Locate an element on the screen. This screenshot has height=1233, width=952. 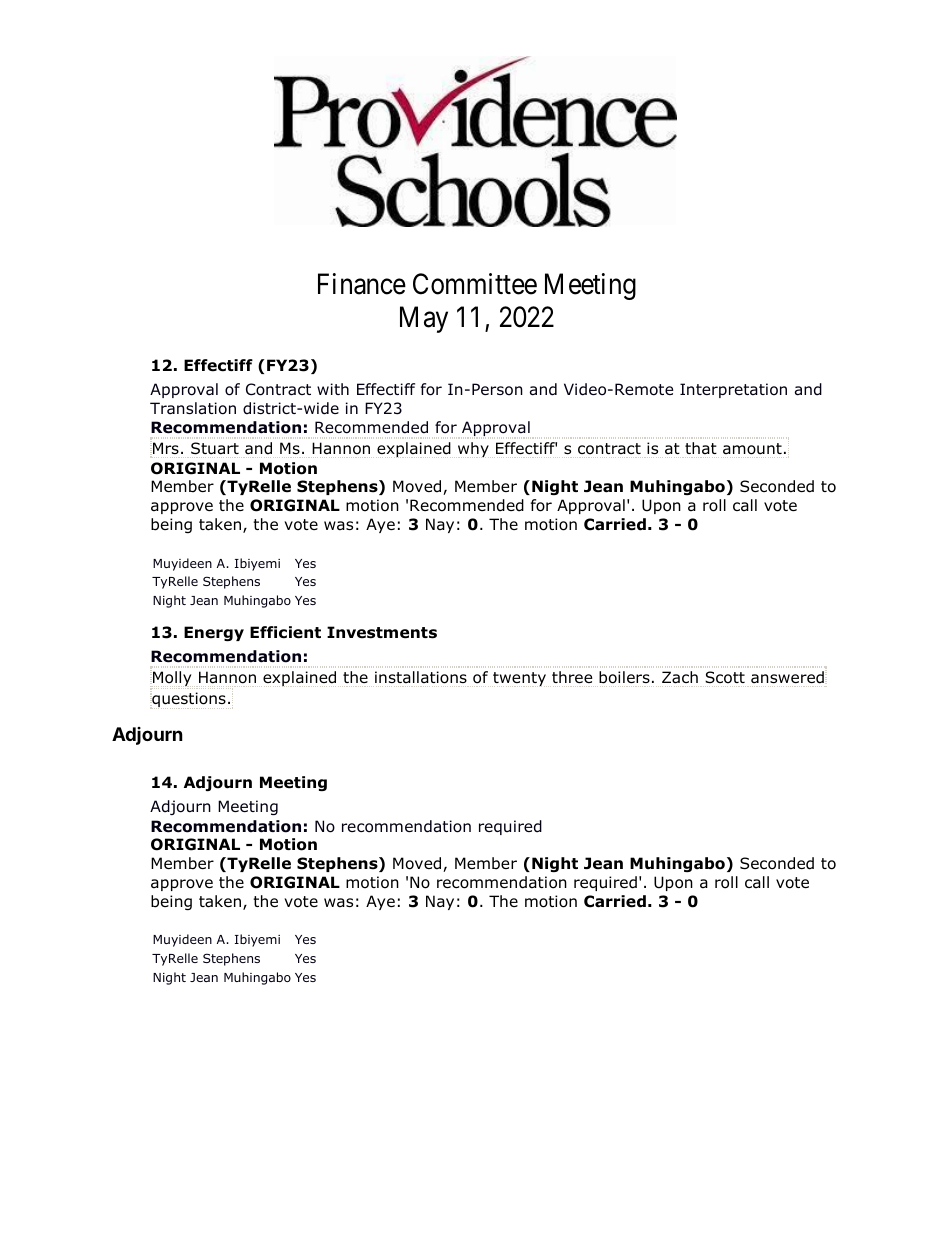
Zach is located at coordinates (680, 677).
